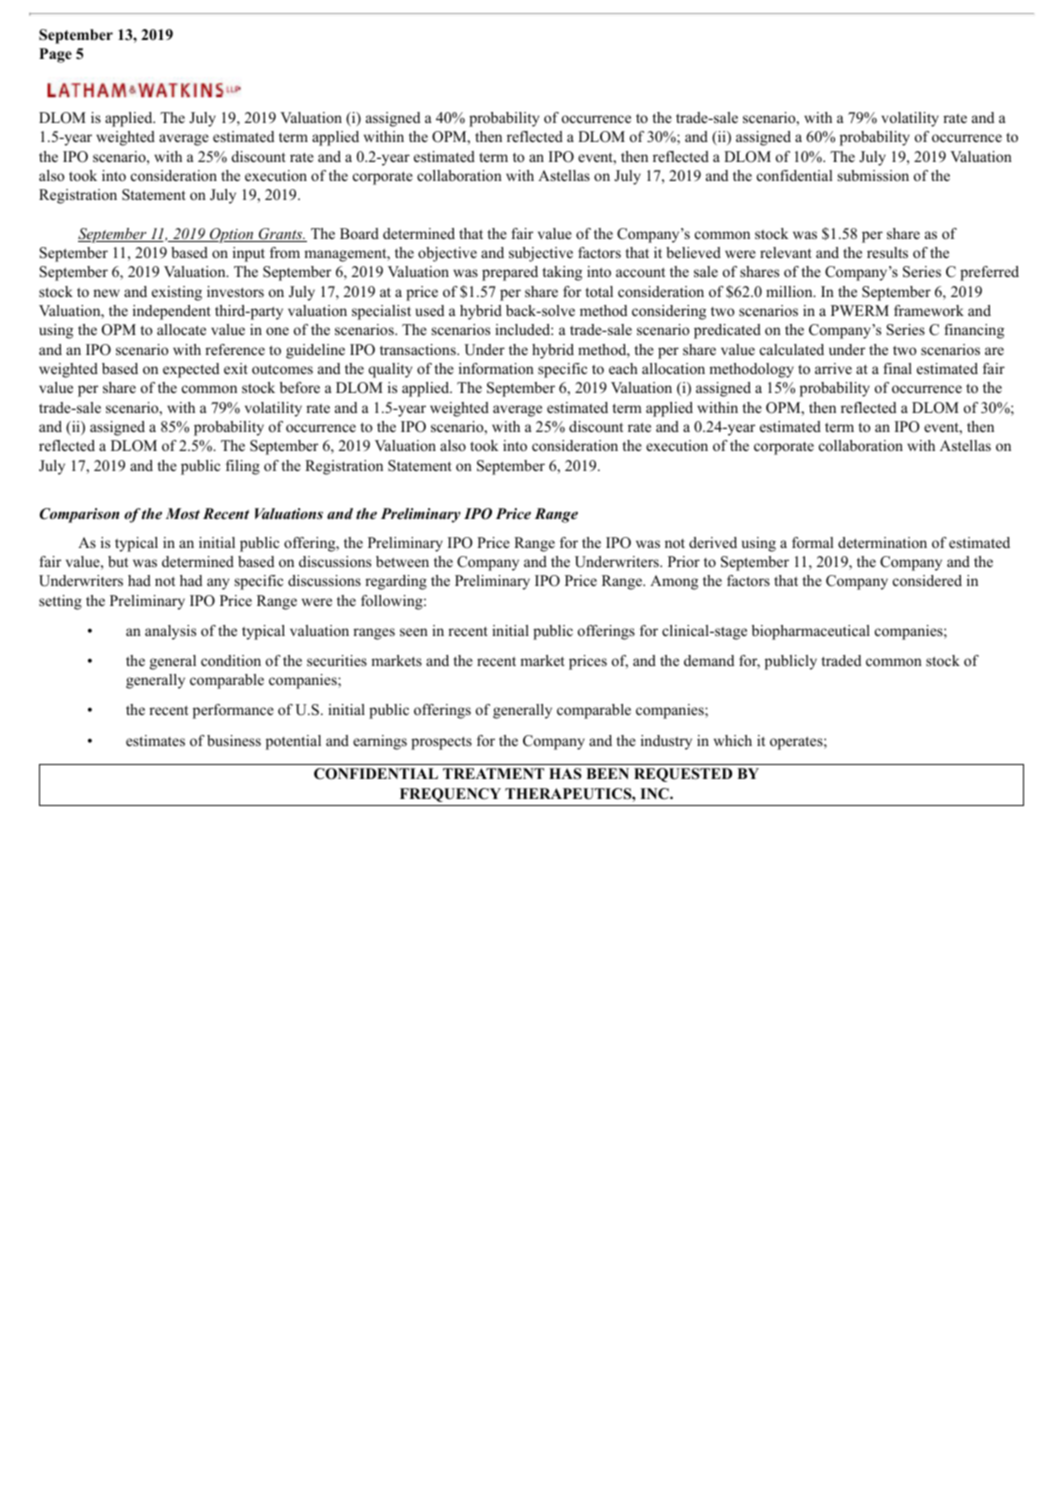 The height and width of the document is (1505, 1063). What do you see at coordinates (183, 513) in the document?
I see `Most` at bounding box center [183, 513].
